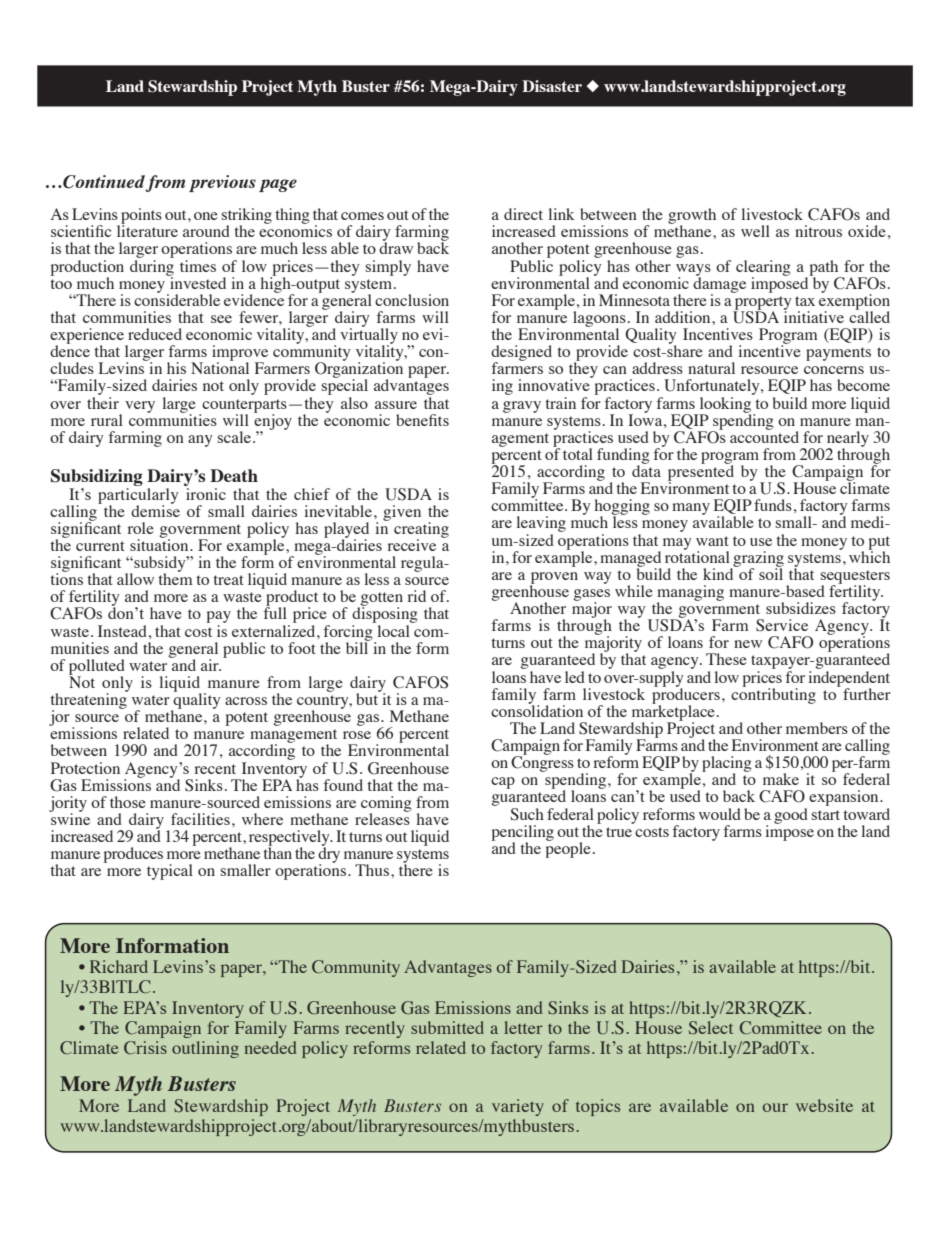 Image resolution: width=952 pixels, height=1233 pixels. I want to click on Disaster, so click(552, 86).
